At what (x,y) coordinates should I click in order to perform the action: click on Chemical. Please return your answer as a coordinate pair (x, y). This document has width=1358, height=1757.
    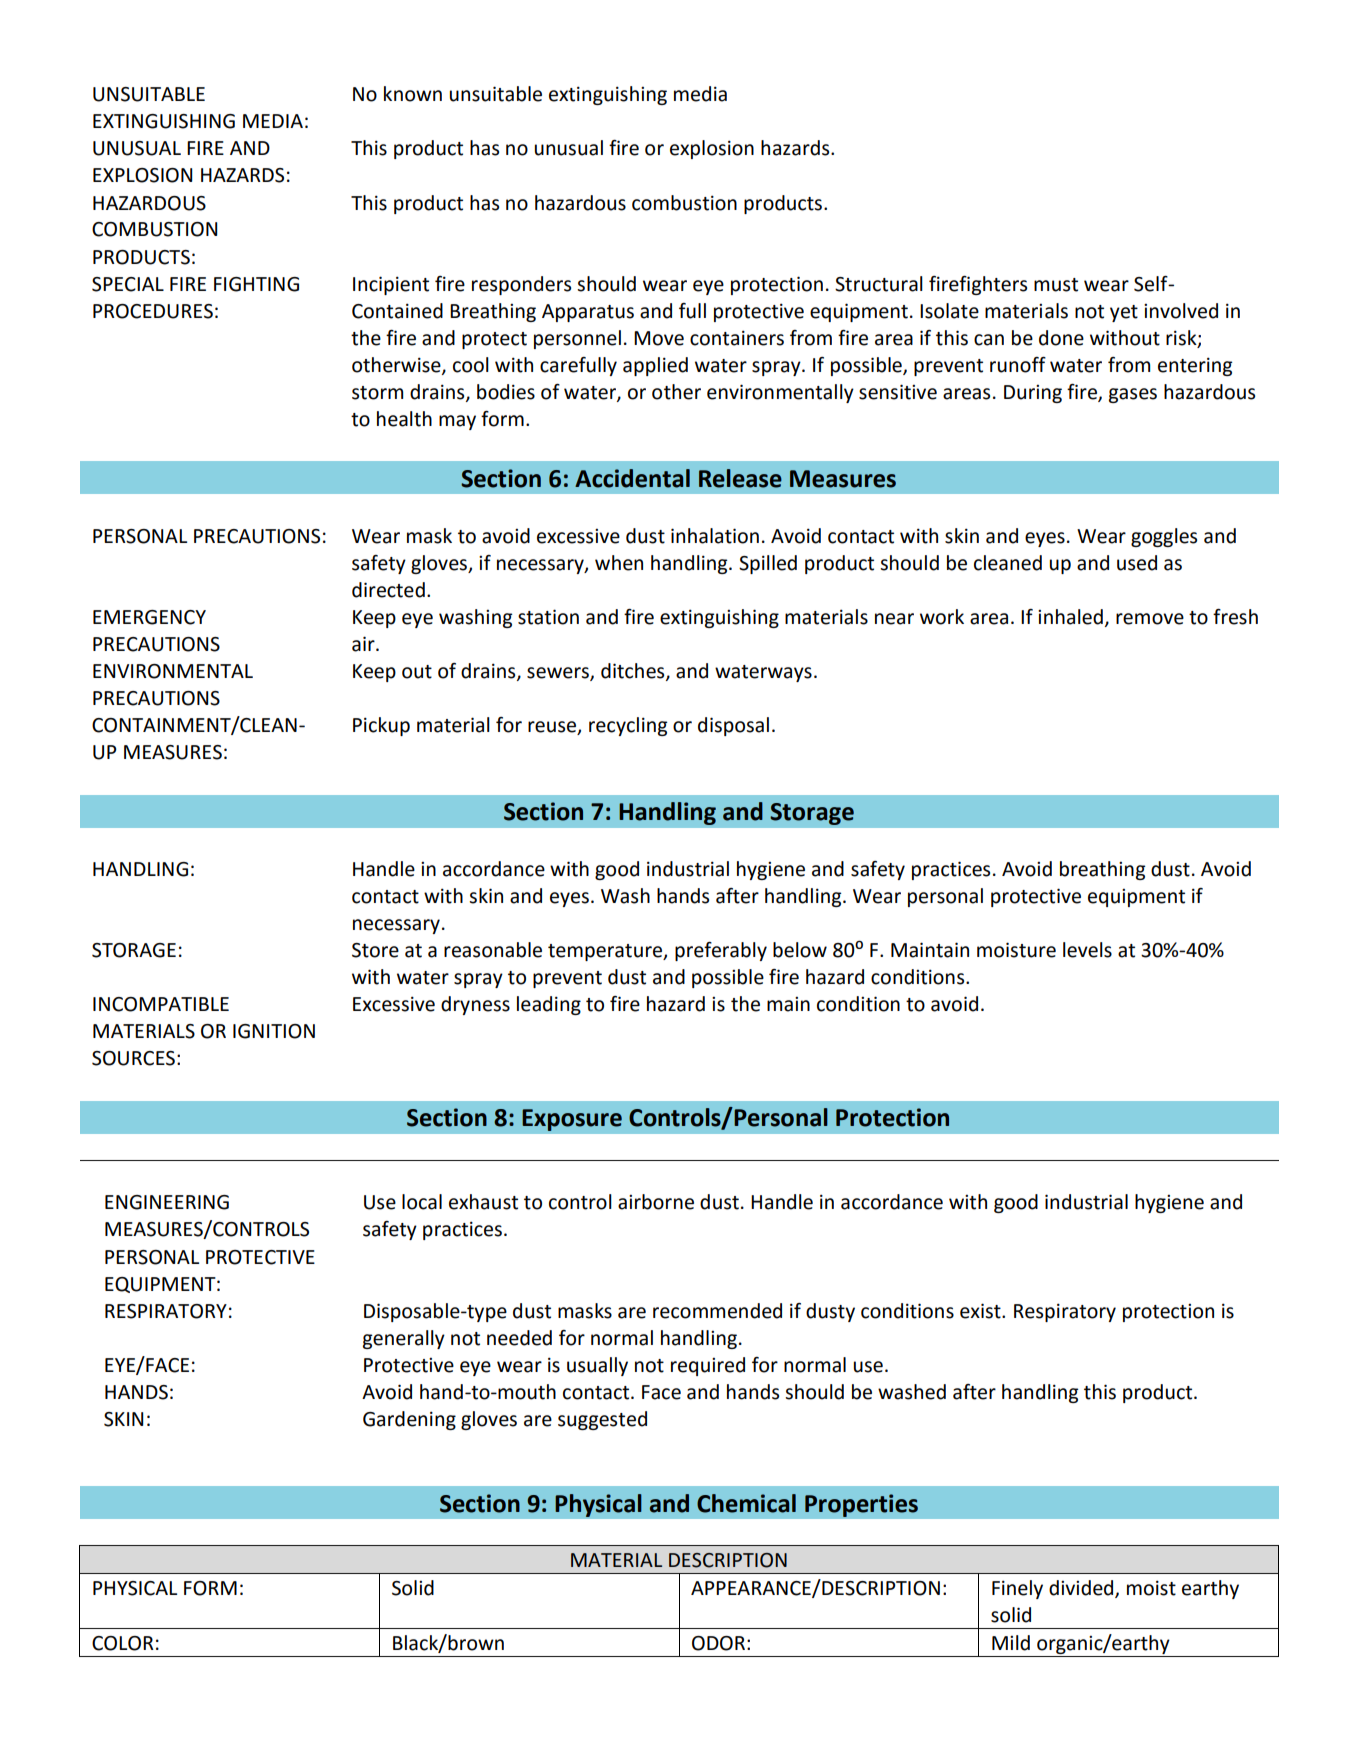
    Looking at the image, I should click on (746, 1503).
